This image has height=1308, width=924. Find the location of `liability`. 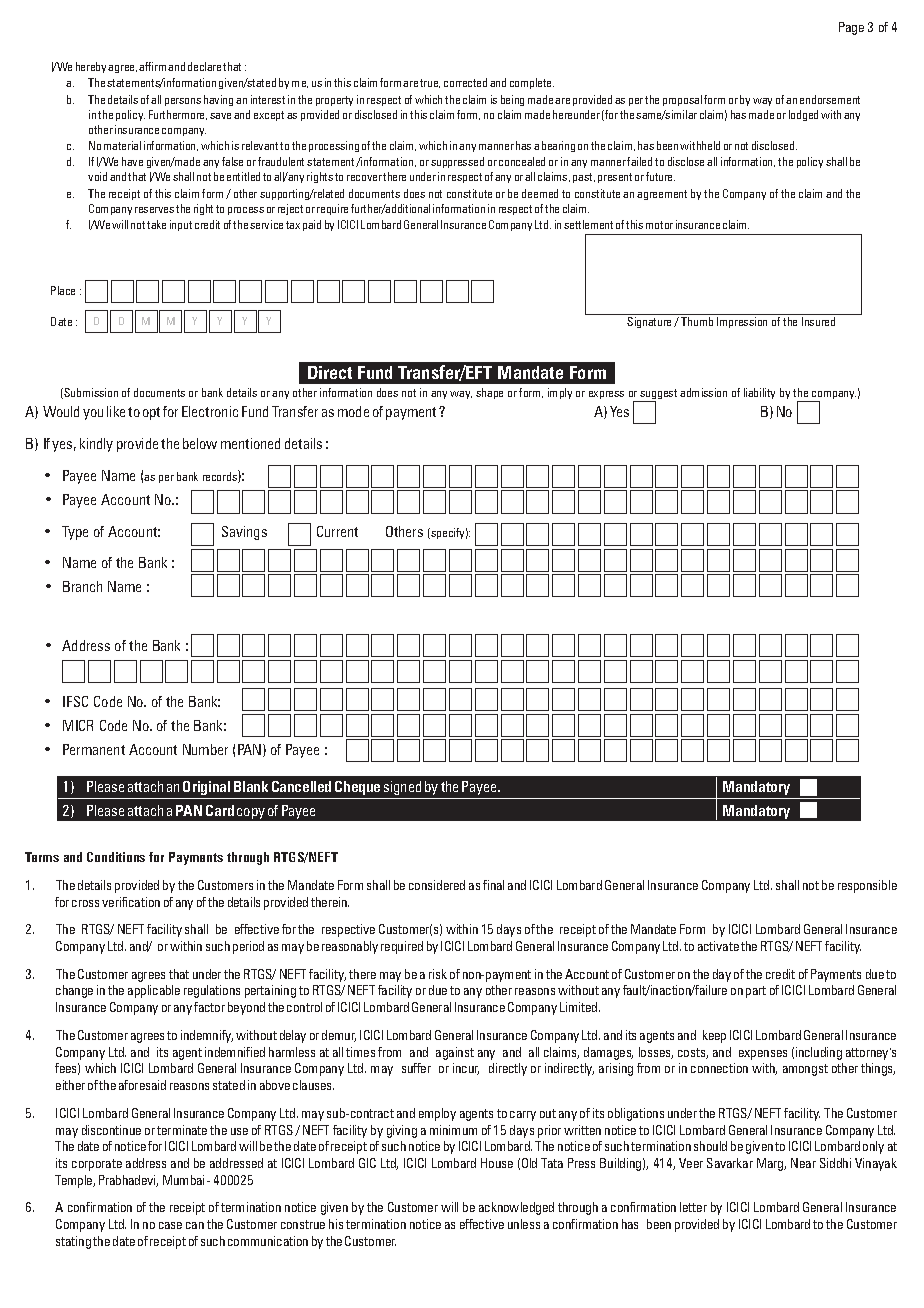

liability is located at coordinates (759, 393).
